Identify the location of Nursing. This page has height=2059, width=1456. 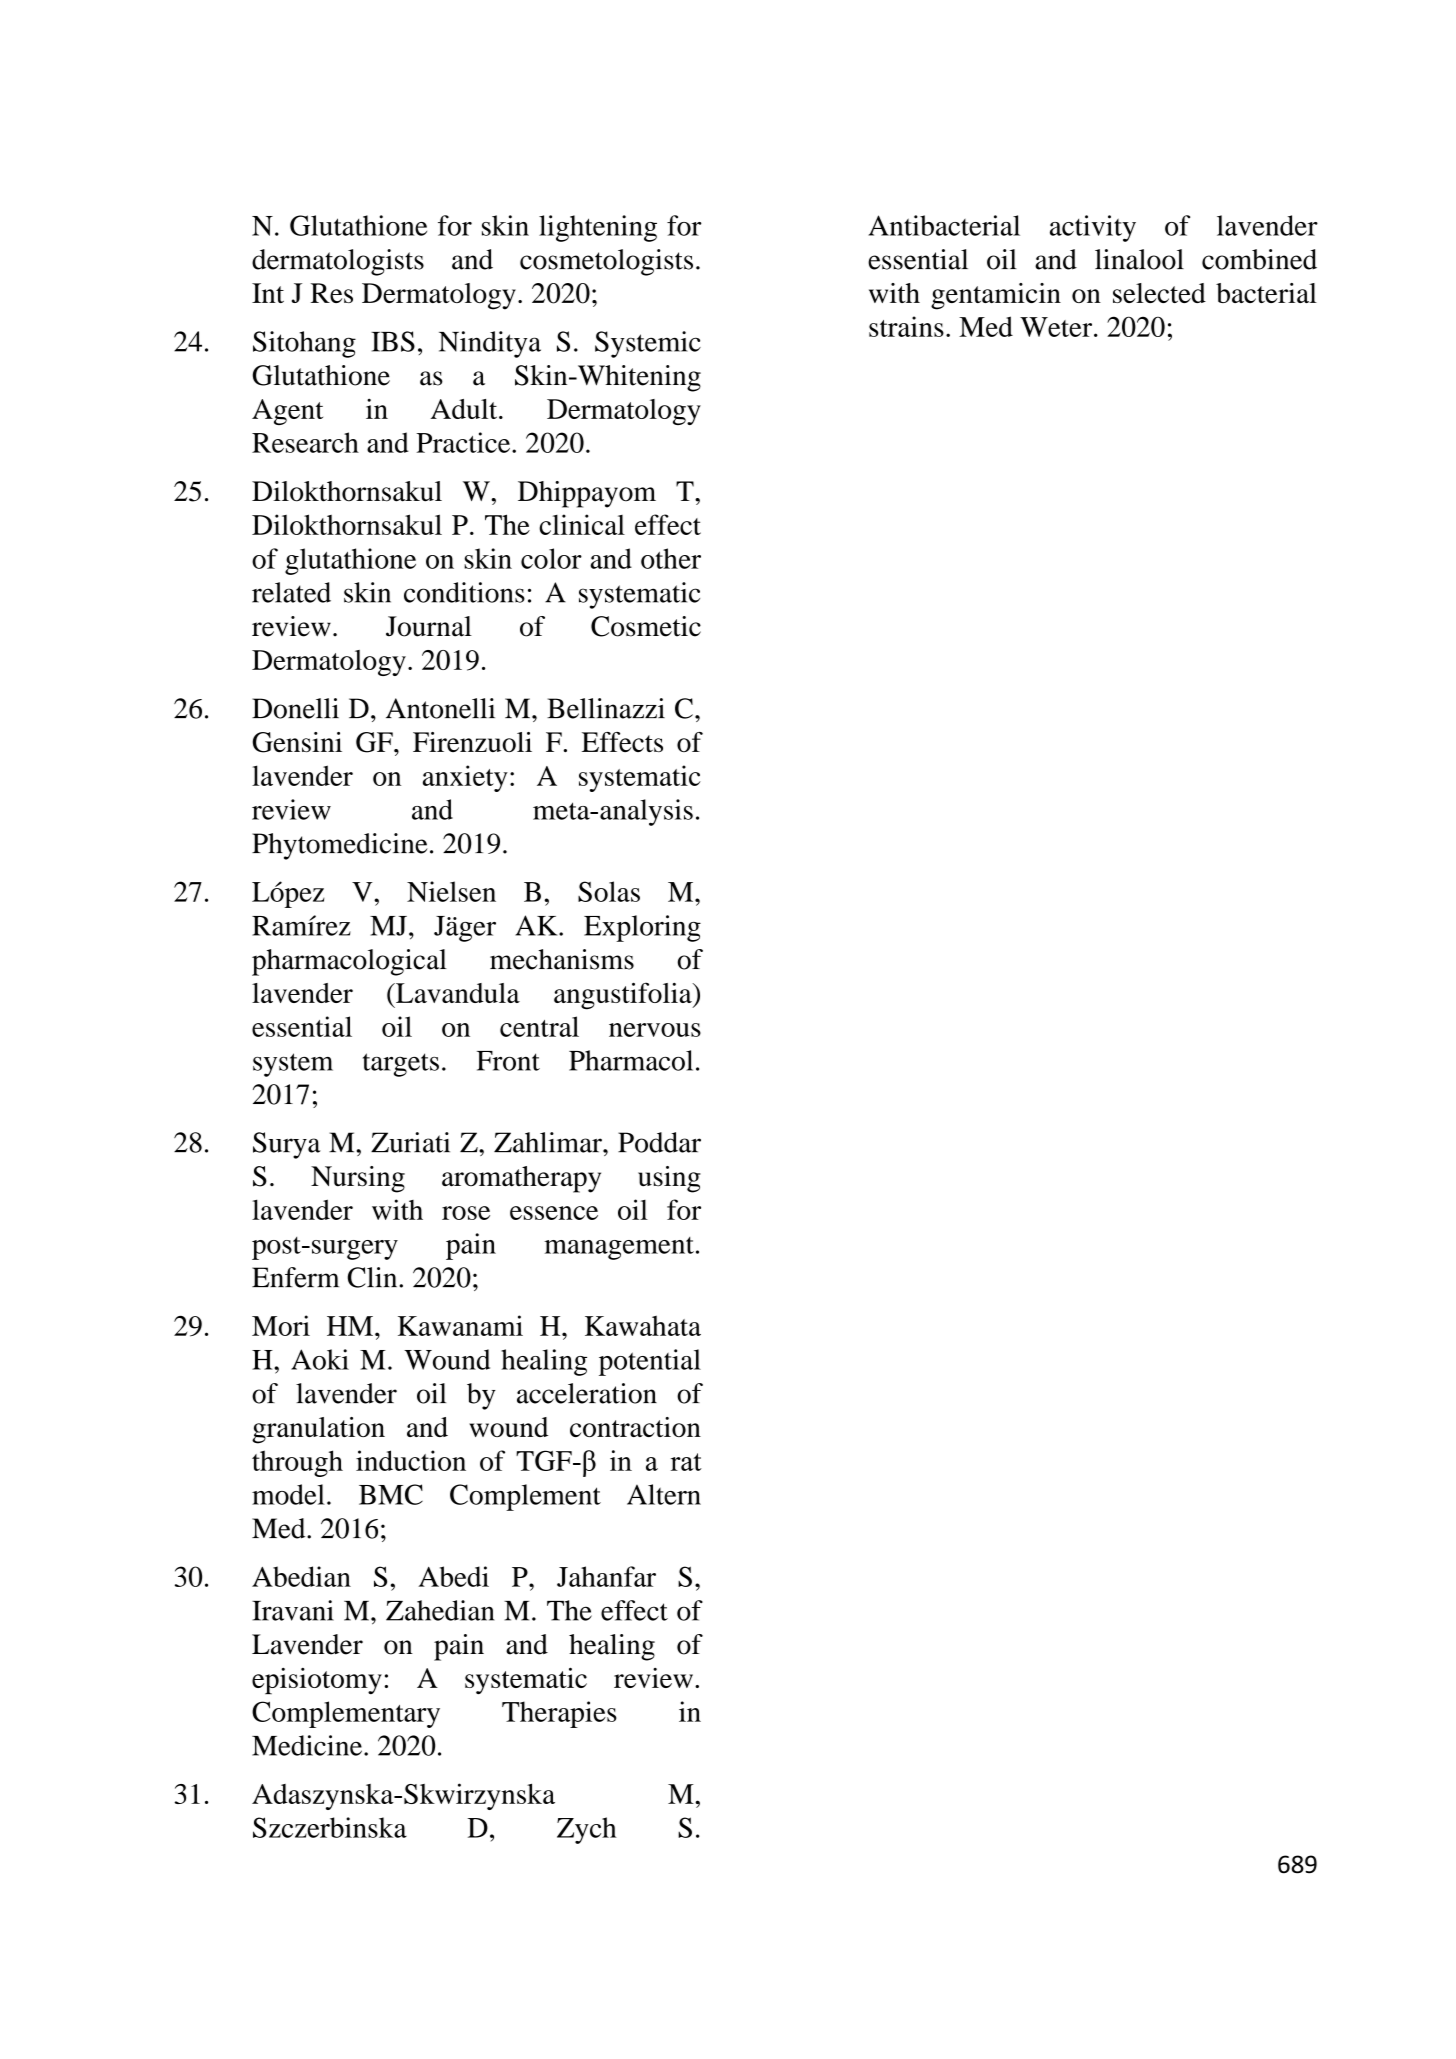
(358, 1179).
